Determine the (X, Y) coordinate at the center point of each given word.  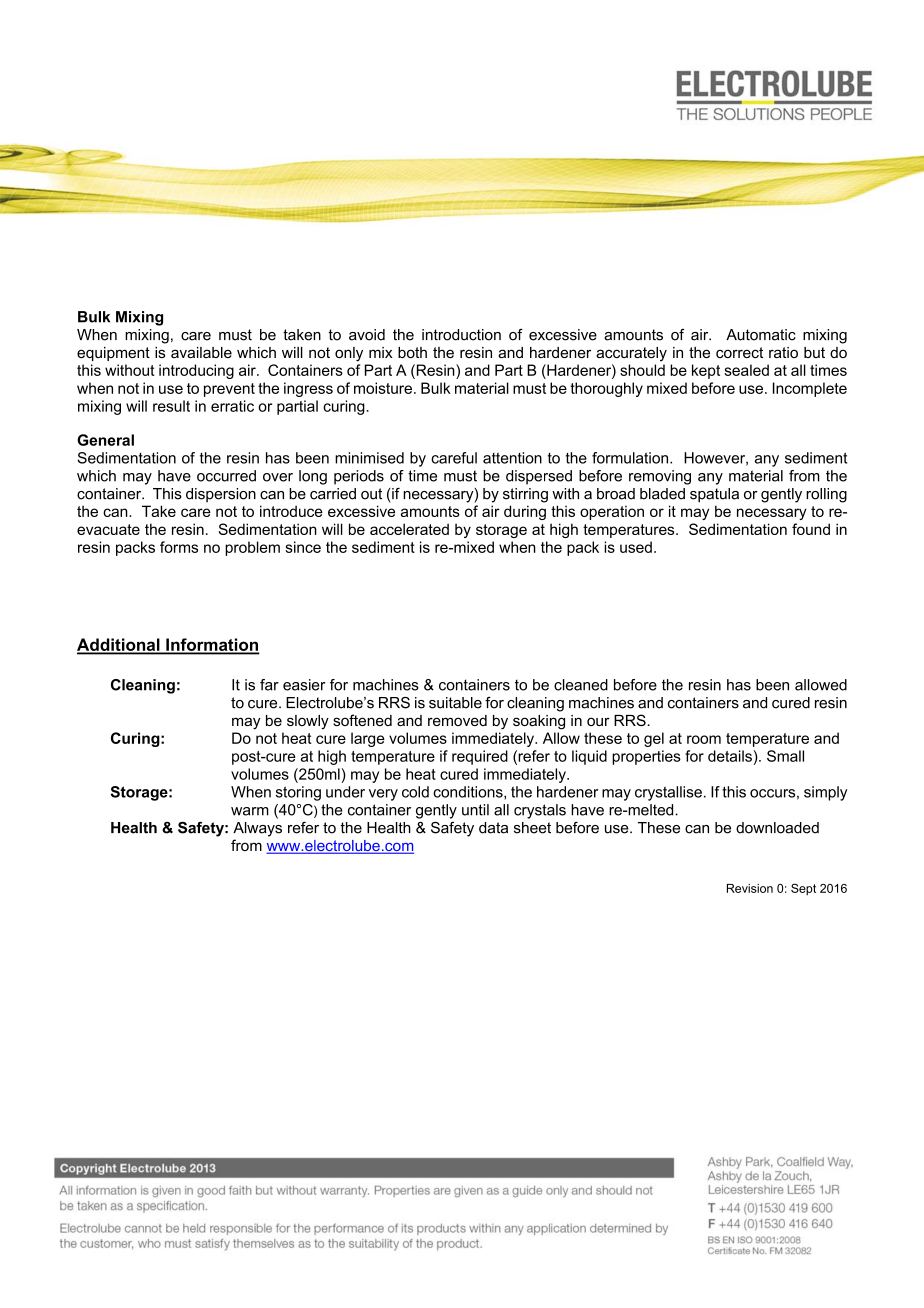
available (201, 352)
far (269, 685)
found (811, 529)
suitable (455, 703)
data (493, 828)
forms (179, 547)
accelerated (409, 529)
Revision (750, 888)
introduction (461, 335)
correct (739, 352)
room (704, 739)
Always (257, 829)
